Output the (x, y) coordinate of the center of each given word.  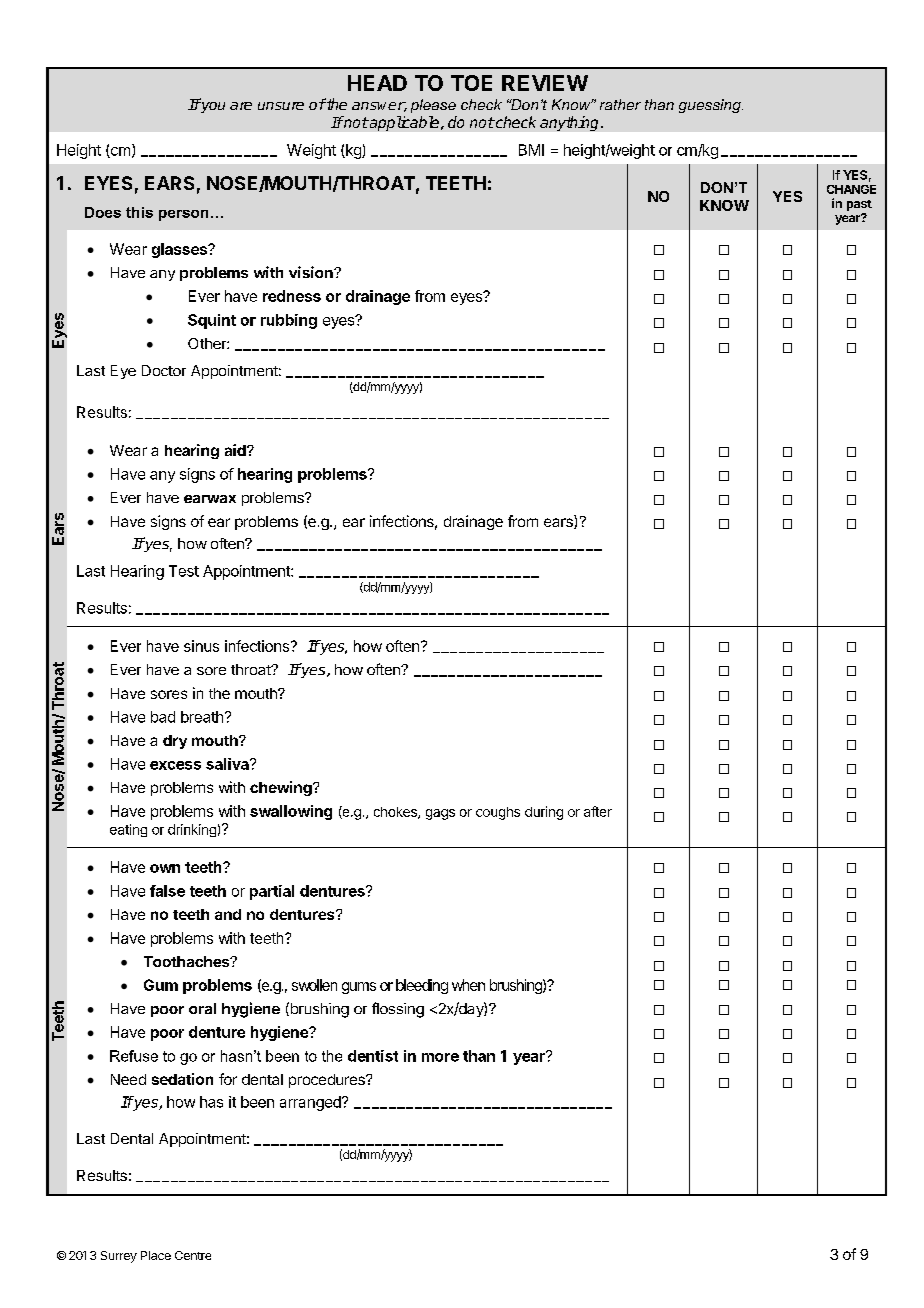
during (544, 813)
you (212, 106)
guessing (711, 106)
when (468, 985)
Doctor (164, 370)
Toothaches (188, 961)
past (859, 205)
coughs (498, 813)
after (598, 811)
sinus (201, 646)
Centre (193, 1255)
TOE (471, 83)
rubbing (289, 321)
